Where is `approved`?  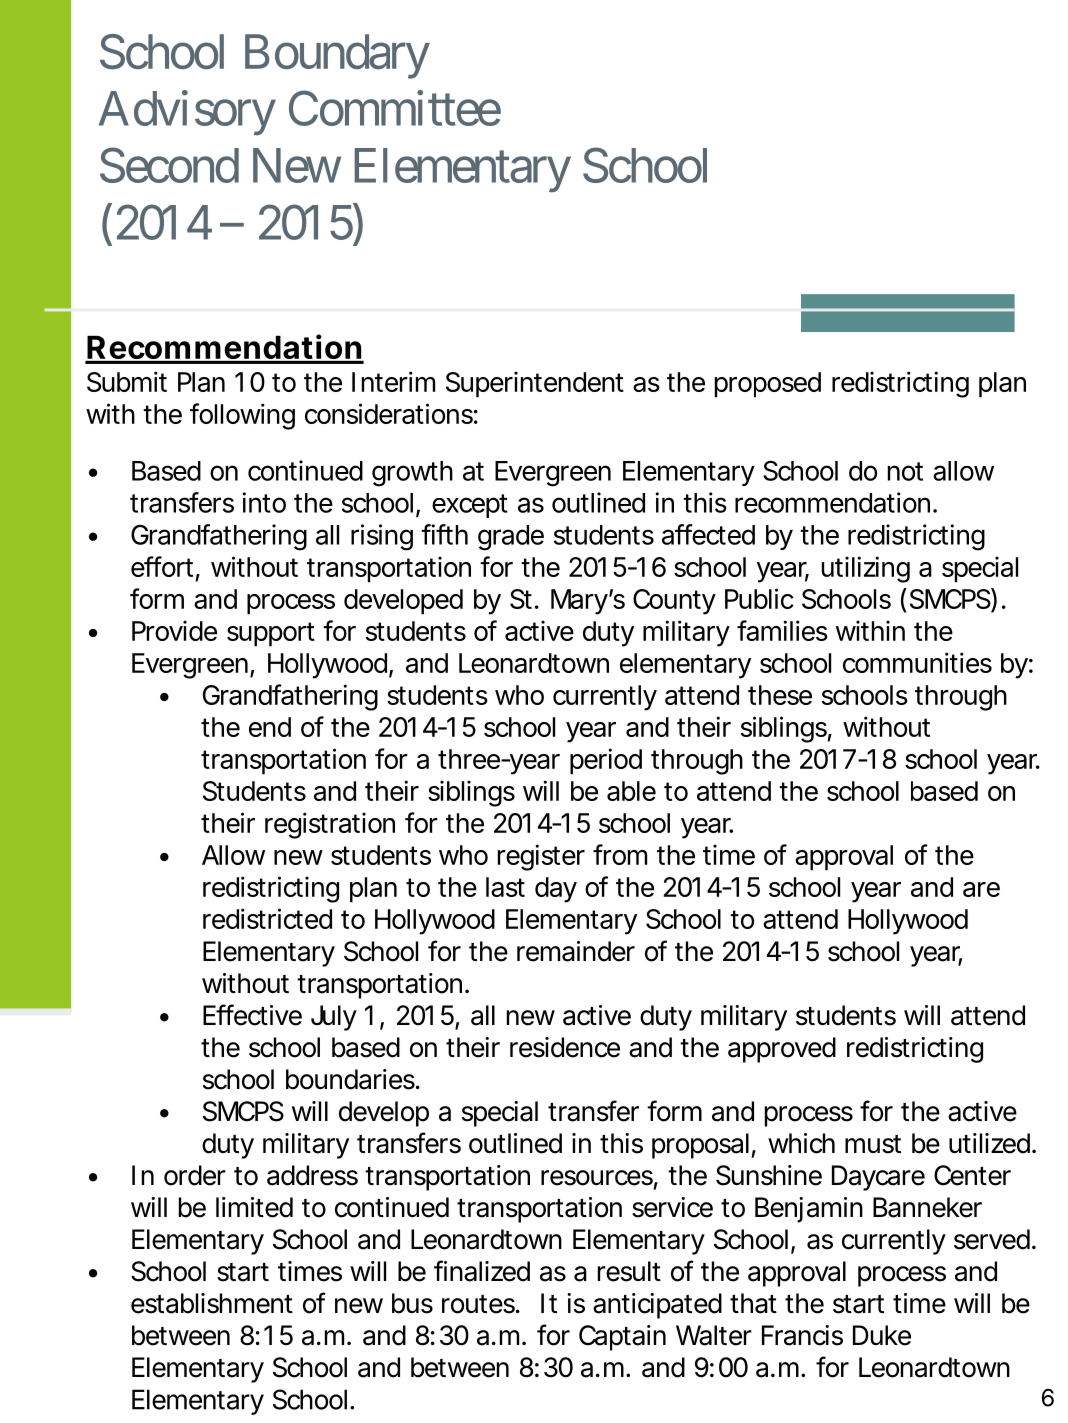
approved is located at coordinates (782, 1050).
